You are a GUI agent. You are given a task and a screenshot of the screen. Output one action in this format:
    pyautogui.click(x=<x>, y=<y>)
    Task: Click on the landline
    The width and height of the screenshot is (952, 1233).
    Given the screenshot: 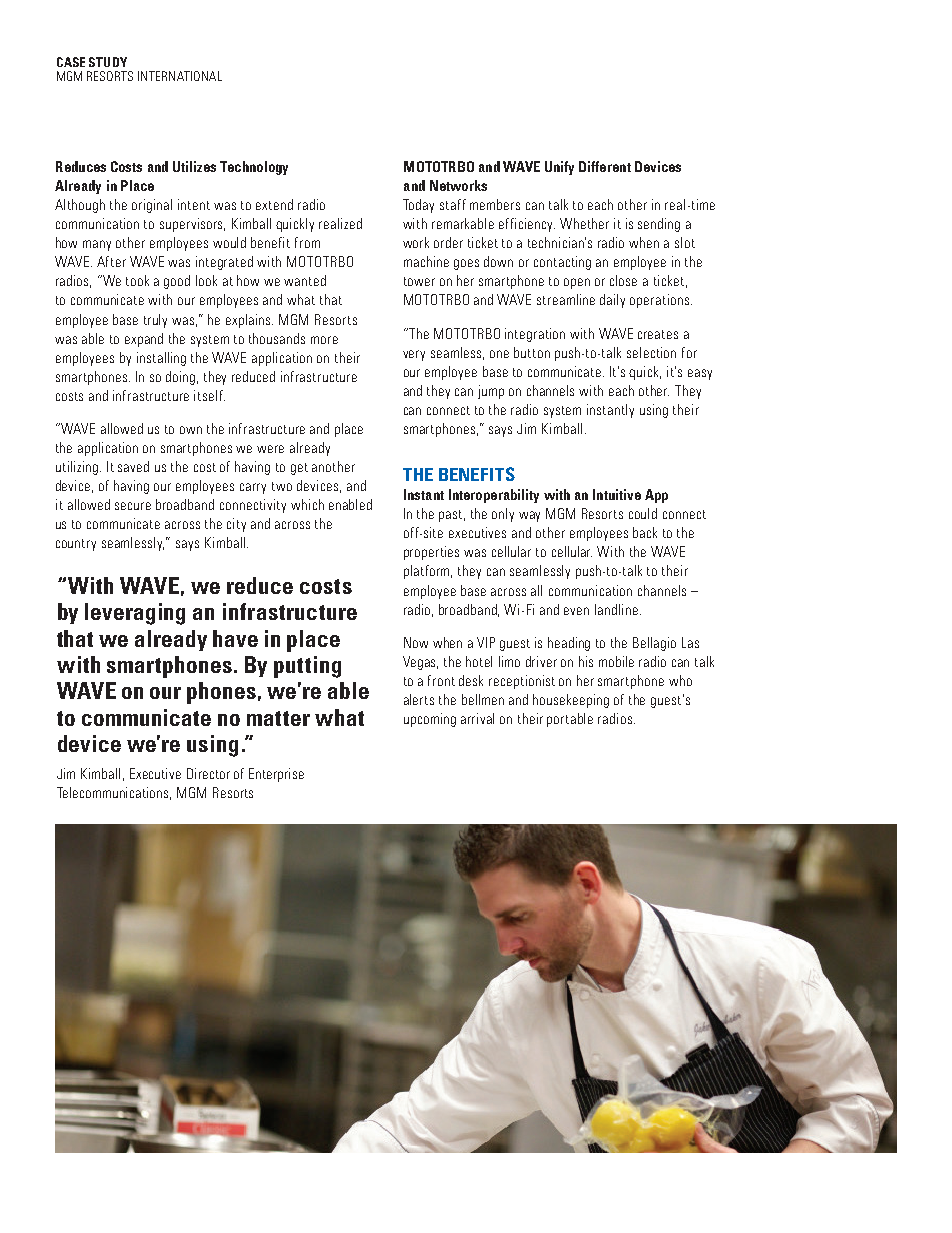 What is the action you would take?
    pyautogui.click(x=616, y=609)
